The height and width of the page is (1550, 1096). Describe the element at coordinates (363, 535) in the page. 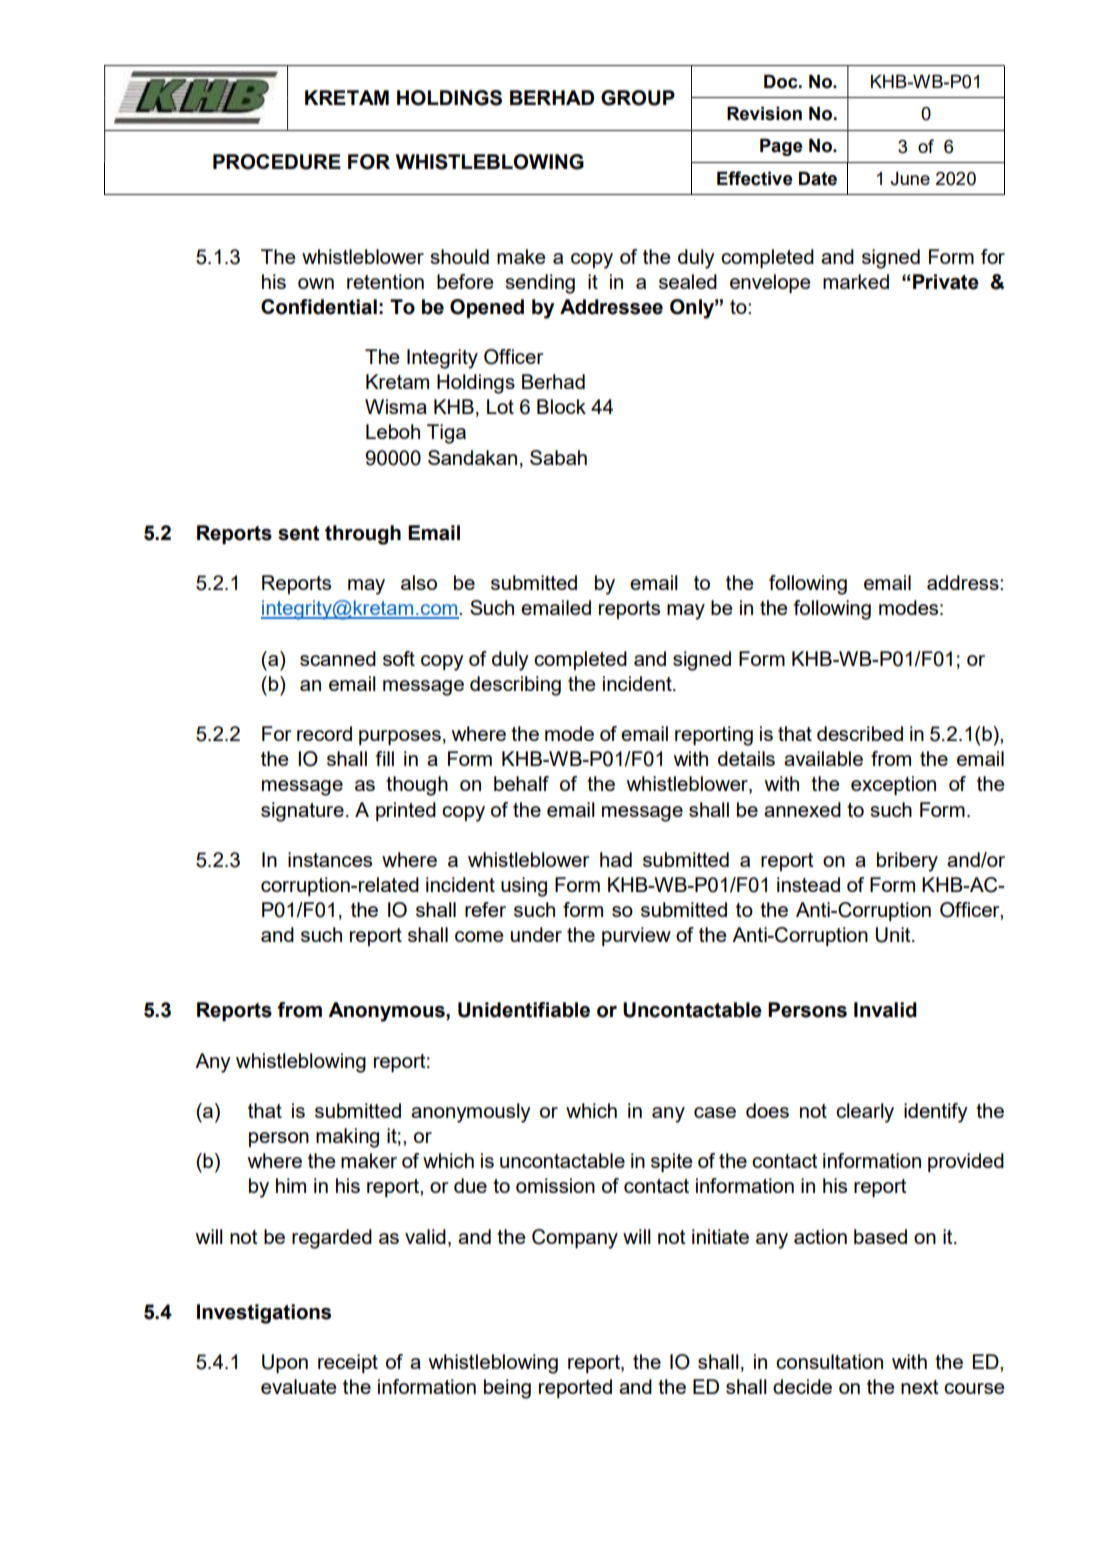

I see `through` at that location.
